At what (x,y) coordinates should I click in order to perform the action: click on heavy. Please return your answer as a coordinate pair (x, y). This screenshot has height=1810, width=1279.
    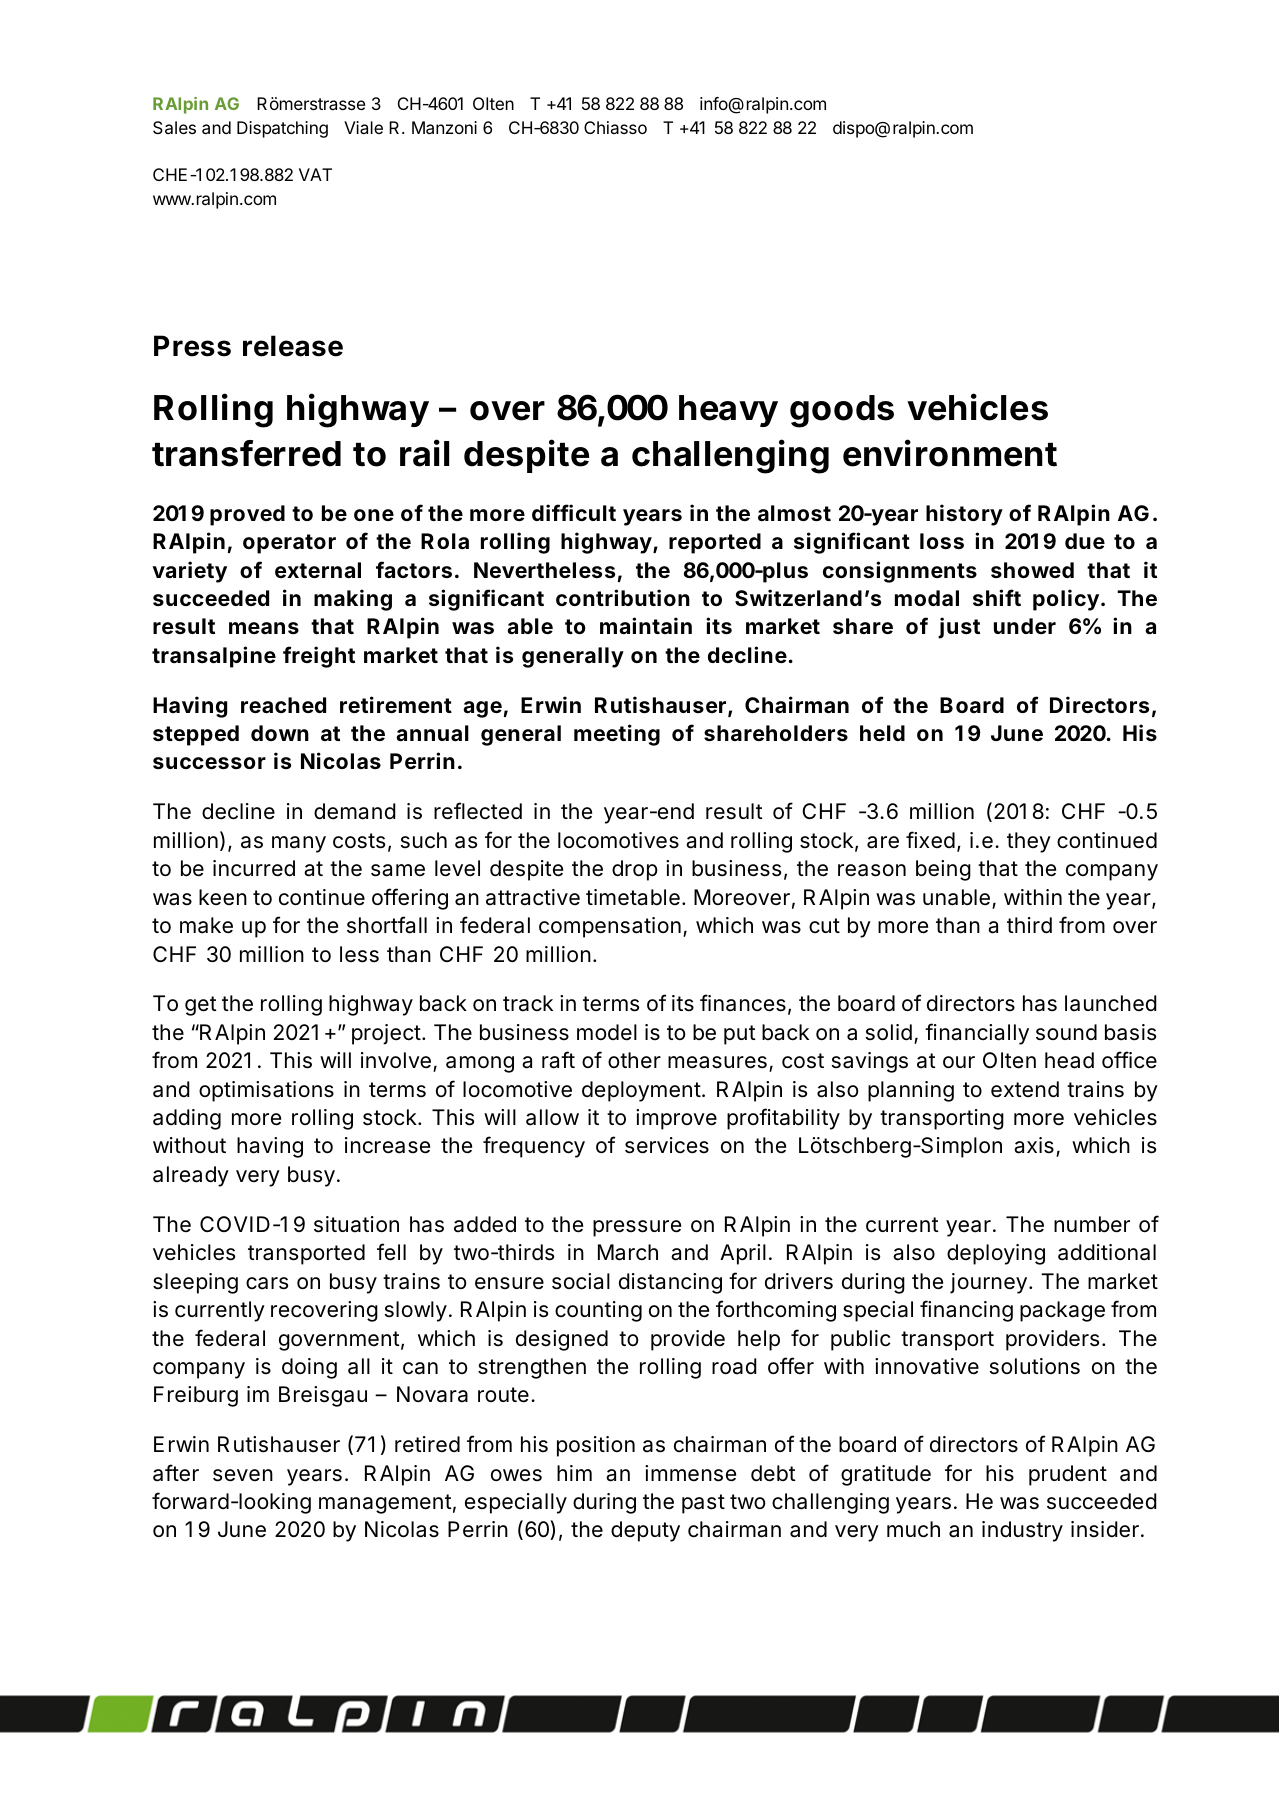
    Looking at the image, I should click on (728, 411).
